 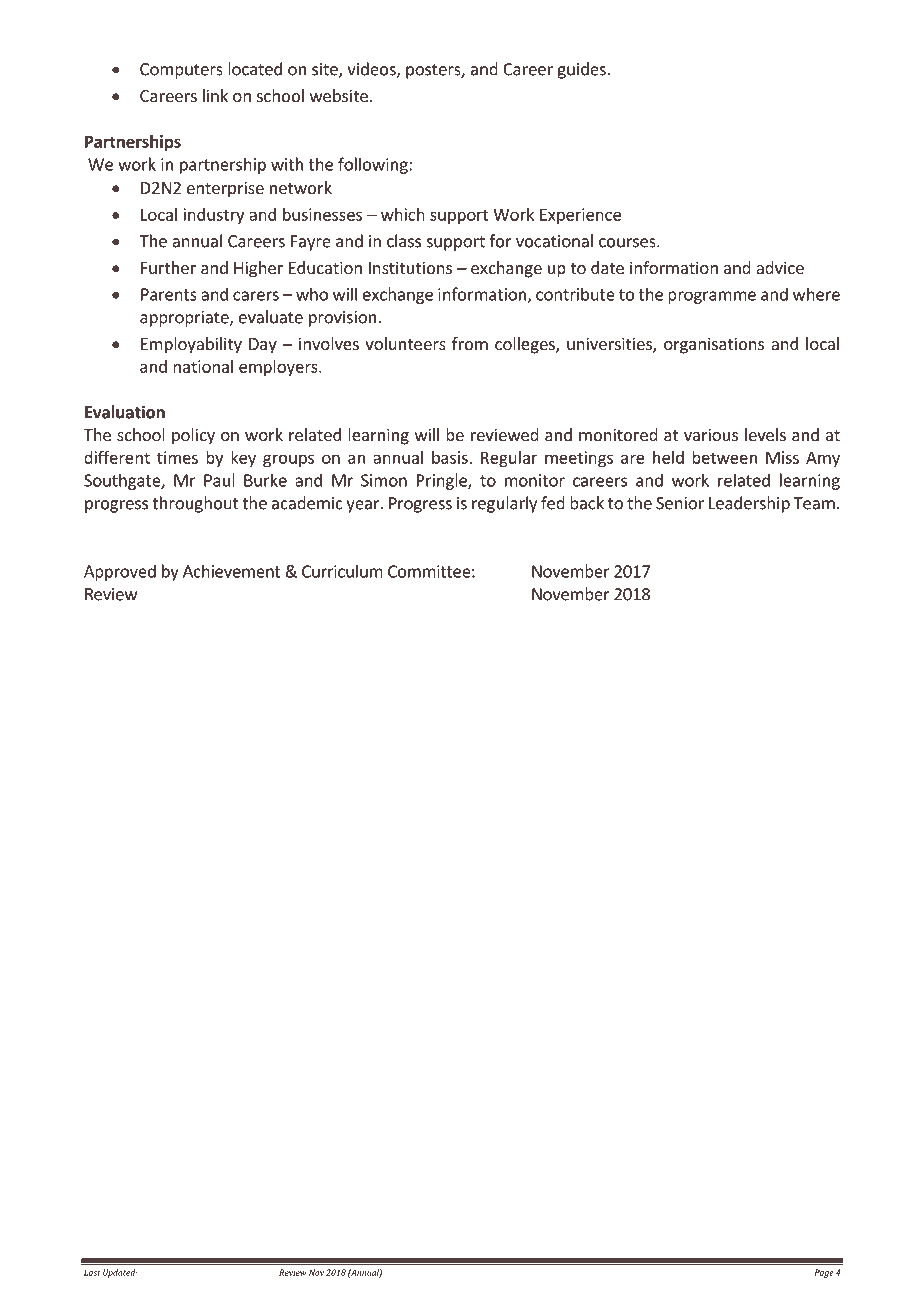 What do you see at coordinates (749, 504) in the image?
I see `Leadership` at bounding box center [749, 504].
